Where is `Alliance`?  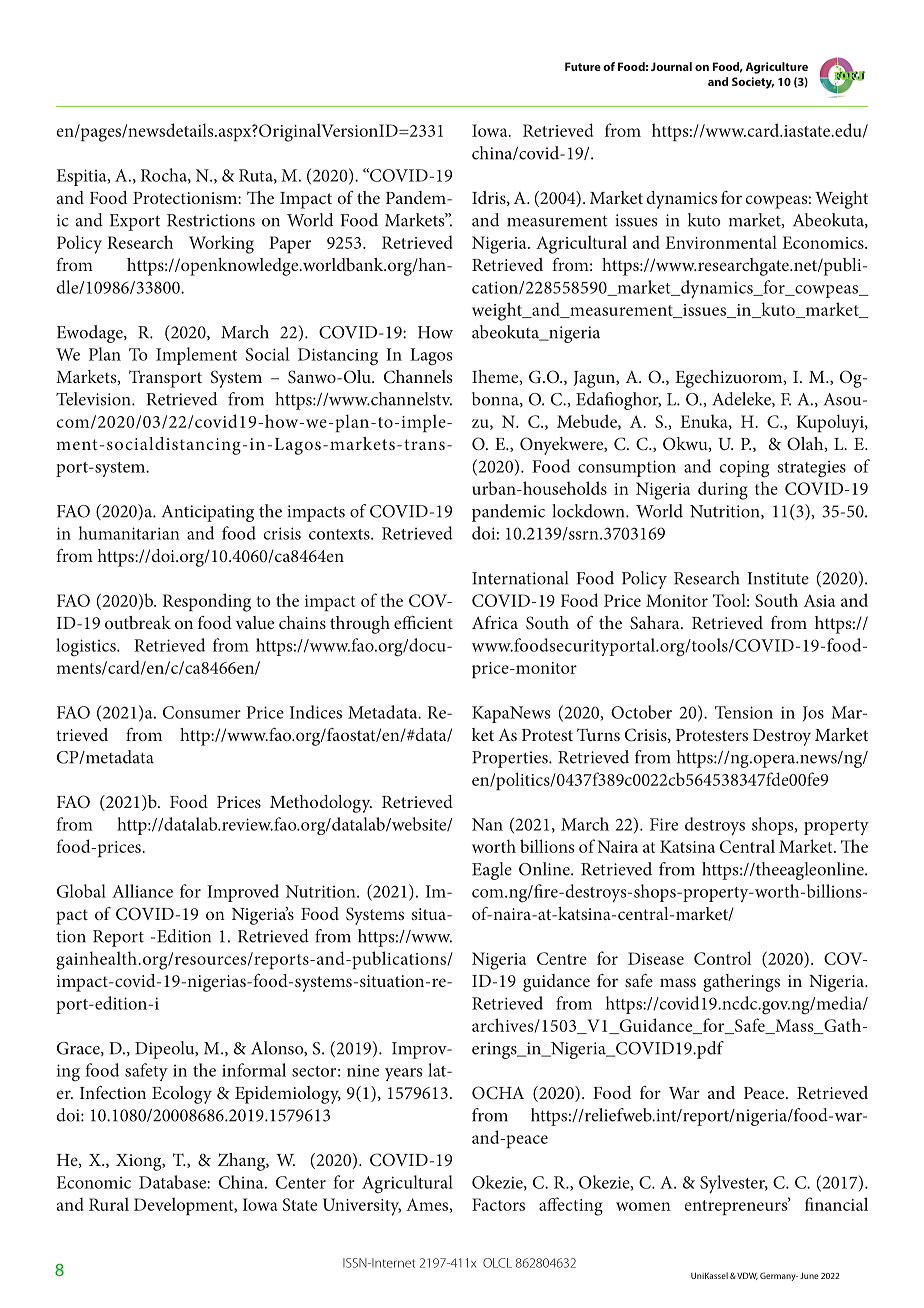 Alliance is located at coordinates (142, 891).
